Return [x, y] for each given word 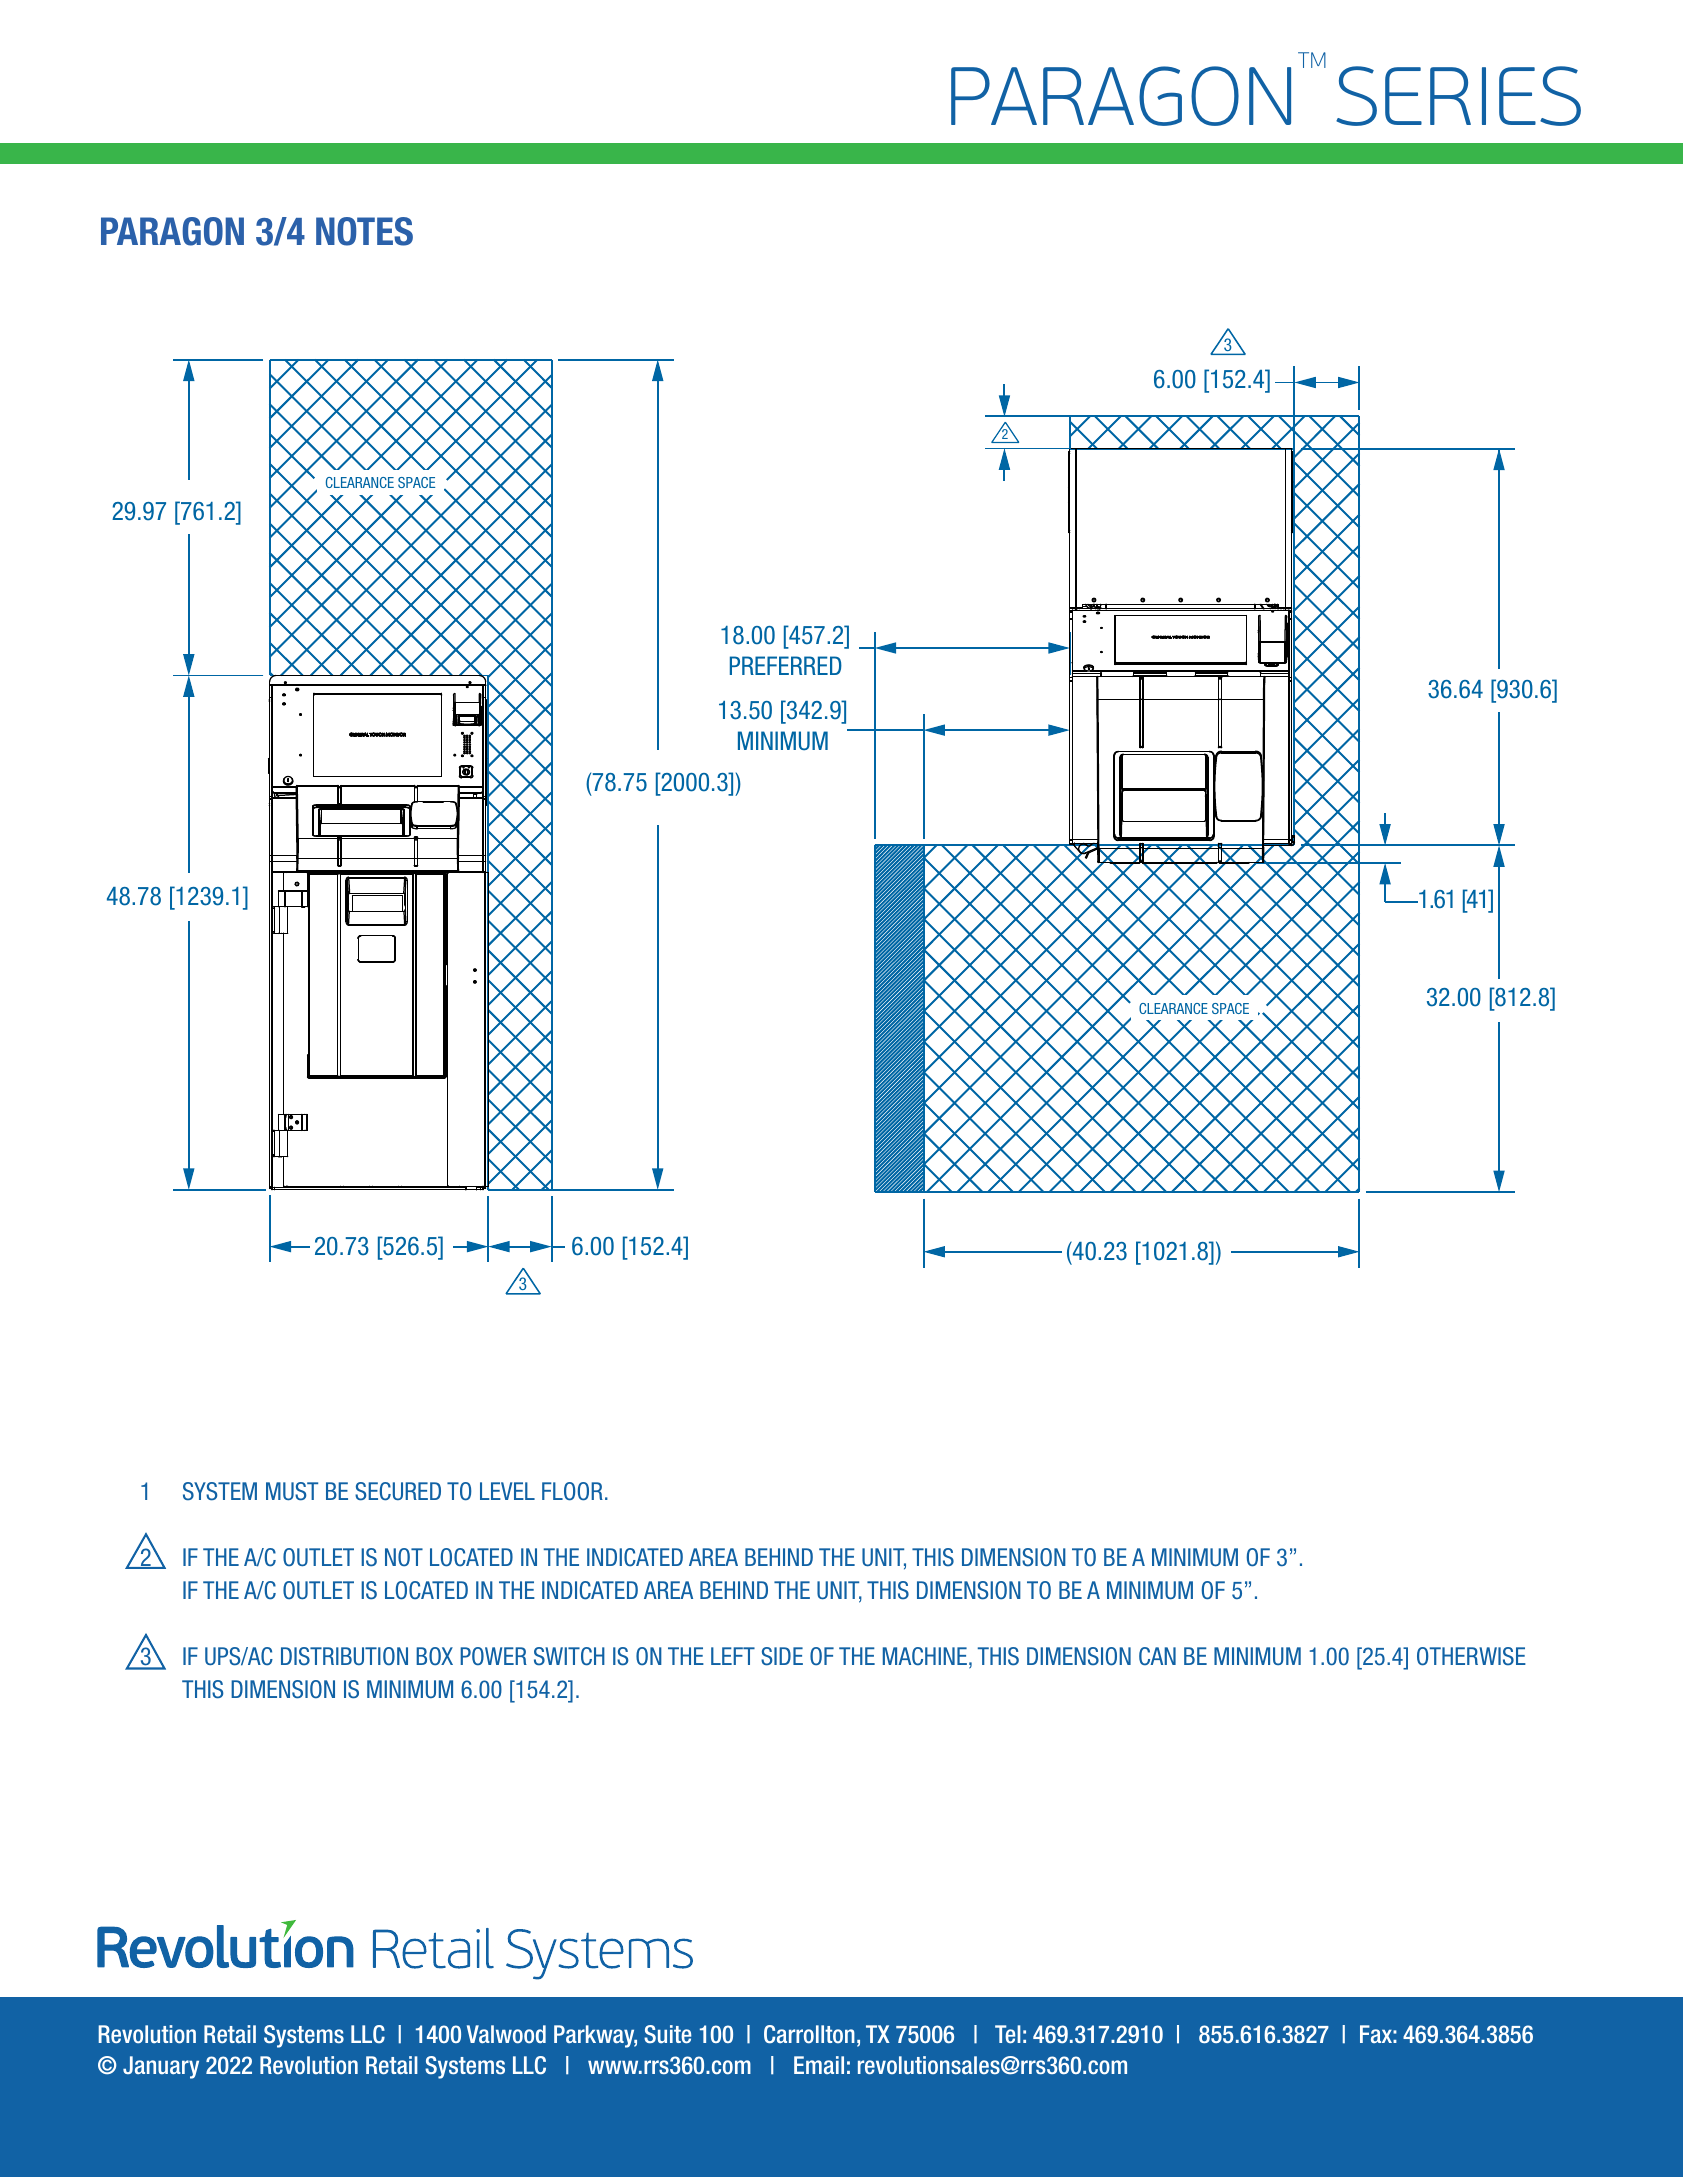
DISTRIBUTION [344, 1656]
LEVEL [507, 1491]
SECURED [398, 1491]
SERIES [1458, 96]
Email [819, 2065]
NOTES [364, 231]
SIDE [782, 1656]
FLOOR [572, 1491]
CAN [1157, 1656]
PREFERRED [786, 665]
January [161, 2067]
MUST [292, 1491]
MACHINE [925, 1656]
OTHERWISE [1471, 1656]
